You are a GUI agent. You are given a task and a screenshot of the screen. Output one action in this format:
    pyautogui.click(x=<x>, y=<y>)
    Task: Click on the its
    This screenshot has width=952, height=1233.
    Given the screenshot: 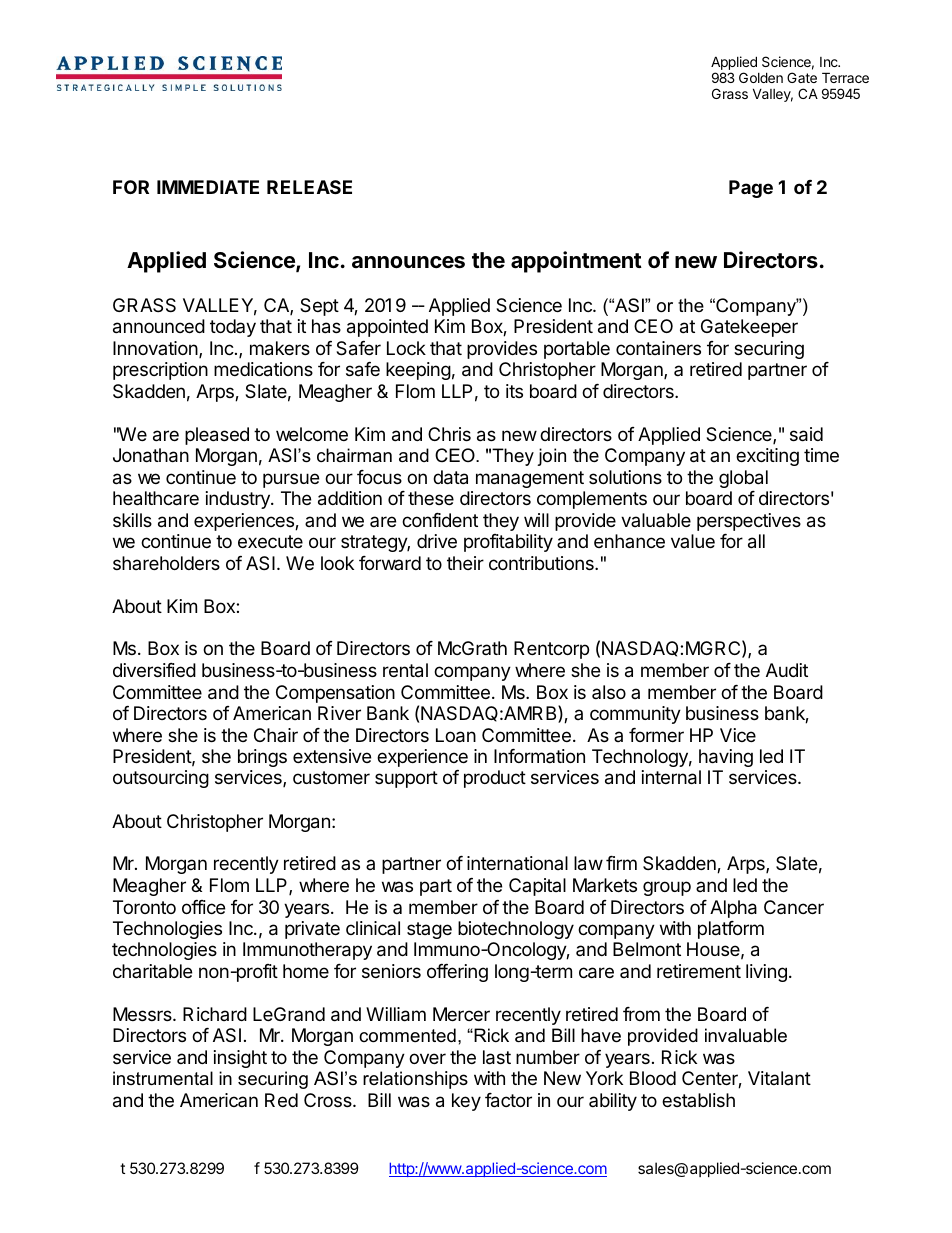 What is the action you would take?
    pyautogui.click(x=514, y=391)
